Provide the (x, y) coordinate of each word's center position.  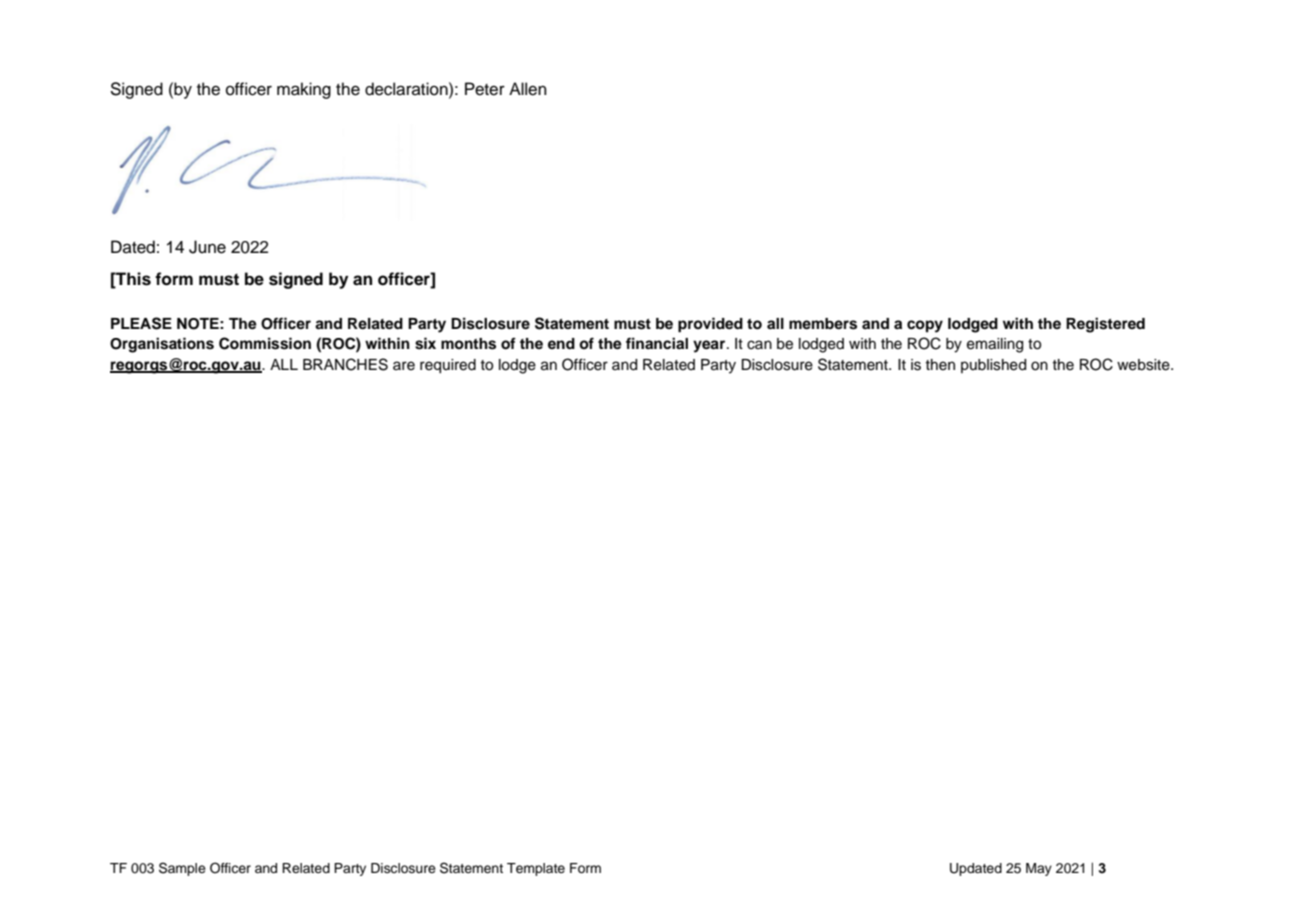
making (304, 90)
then (940, 365)
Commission (265, 343)
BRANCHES (345, 364)
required (448, 366)
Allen (528, 89)
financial (657, 343)
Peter (485, 89)
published (993, 366)
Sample (182, 869)
